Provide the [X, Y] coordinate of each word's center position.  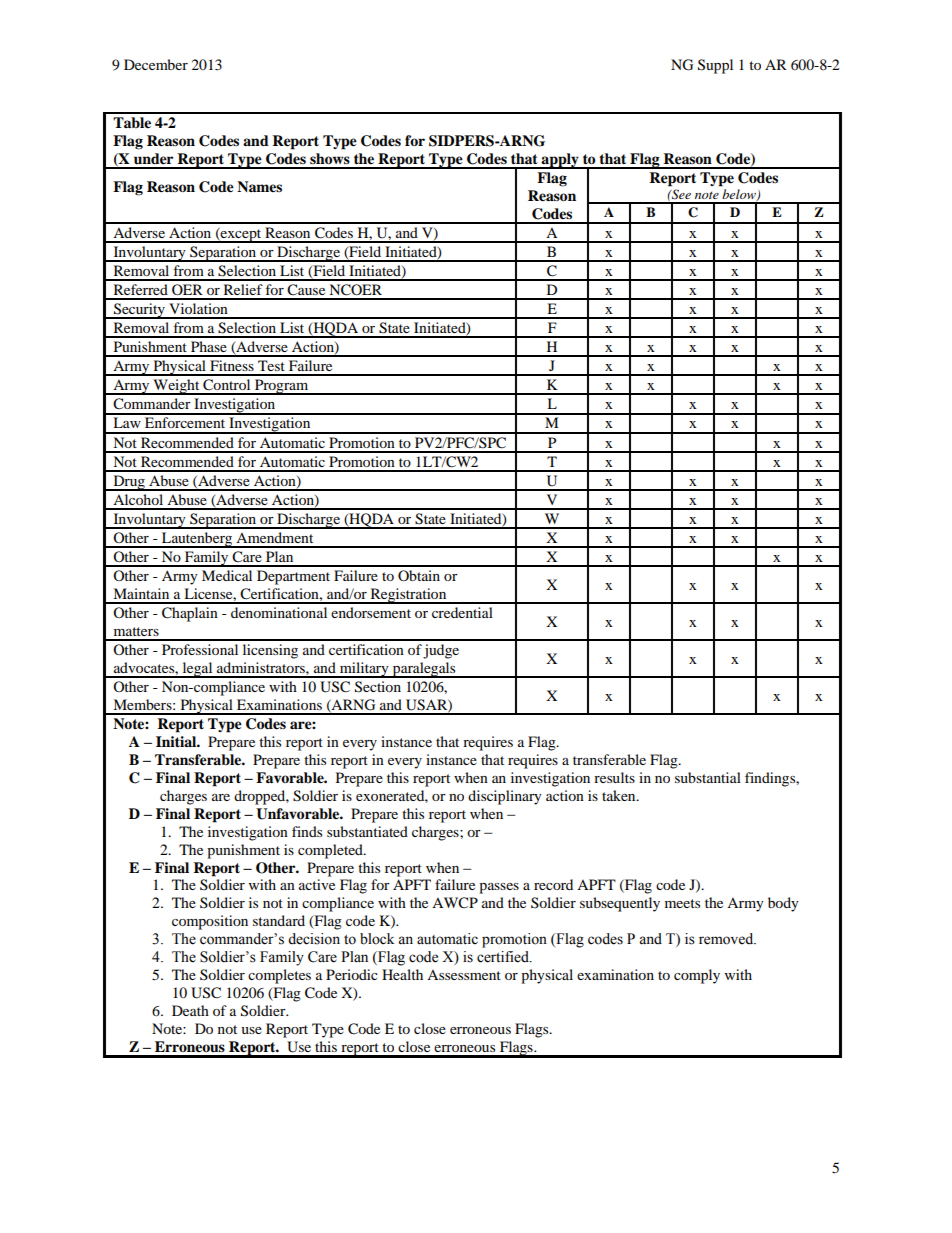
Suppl [715, 66]
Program [282, 387]
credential [462, 612]
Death [190, 1010]
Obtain [419, 575]
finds [307, 831]
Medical [227, 575]
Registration [408, 596]
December [156, 64]
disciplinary [505, 797]
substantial [708, 777]
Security [139, 311]
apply [560, 161]
